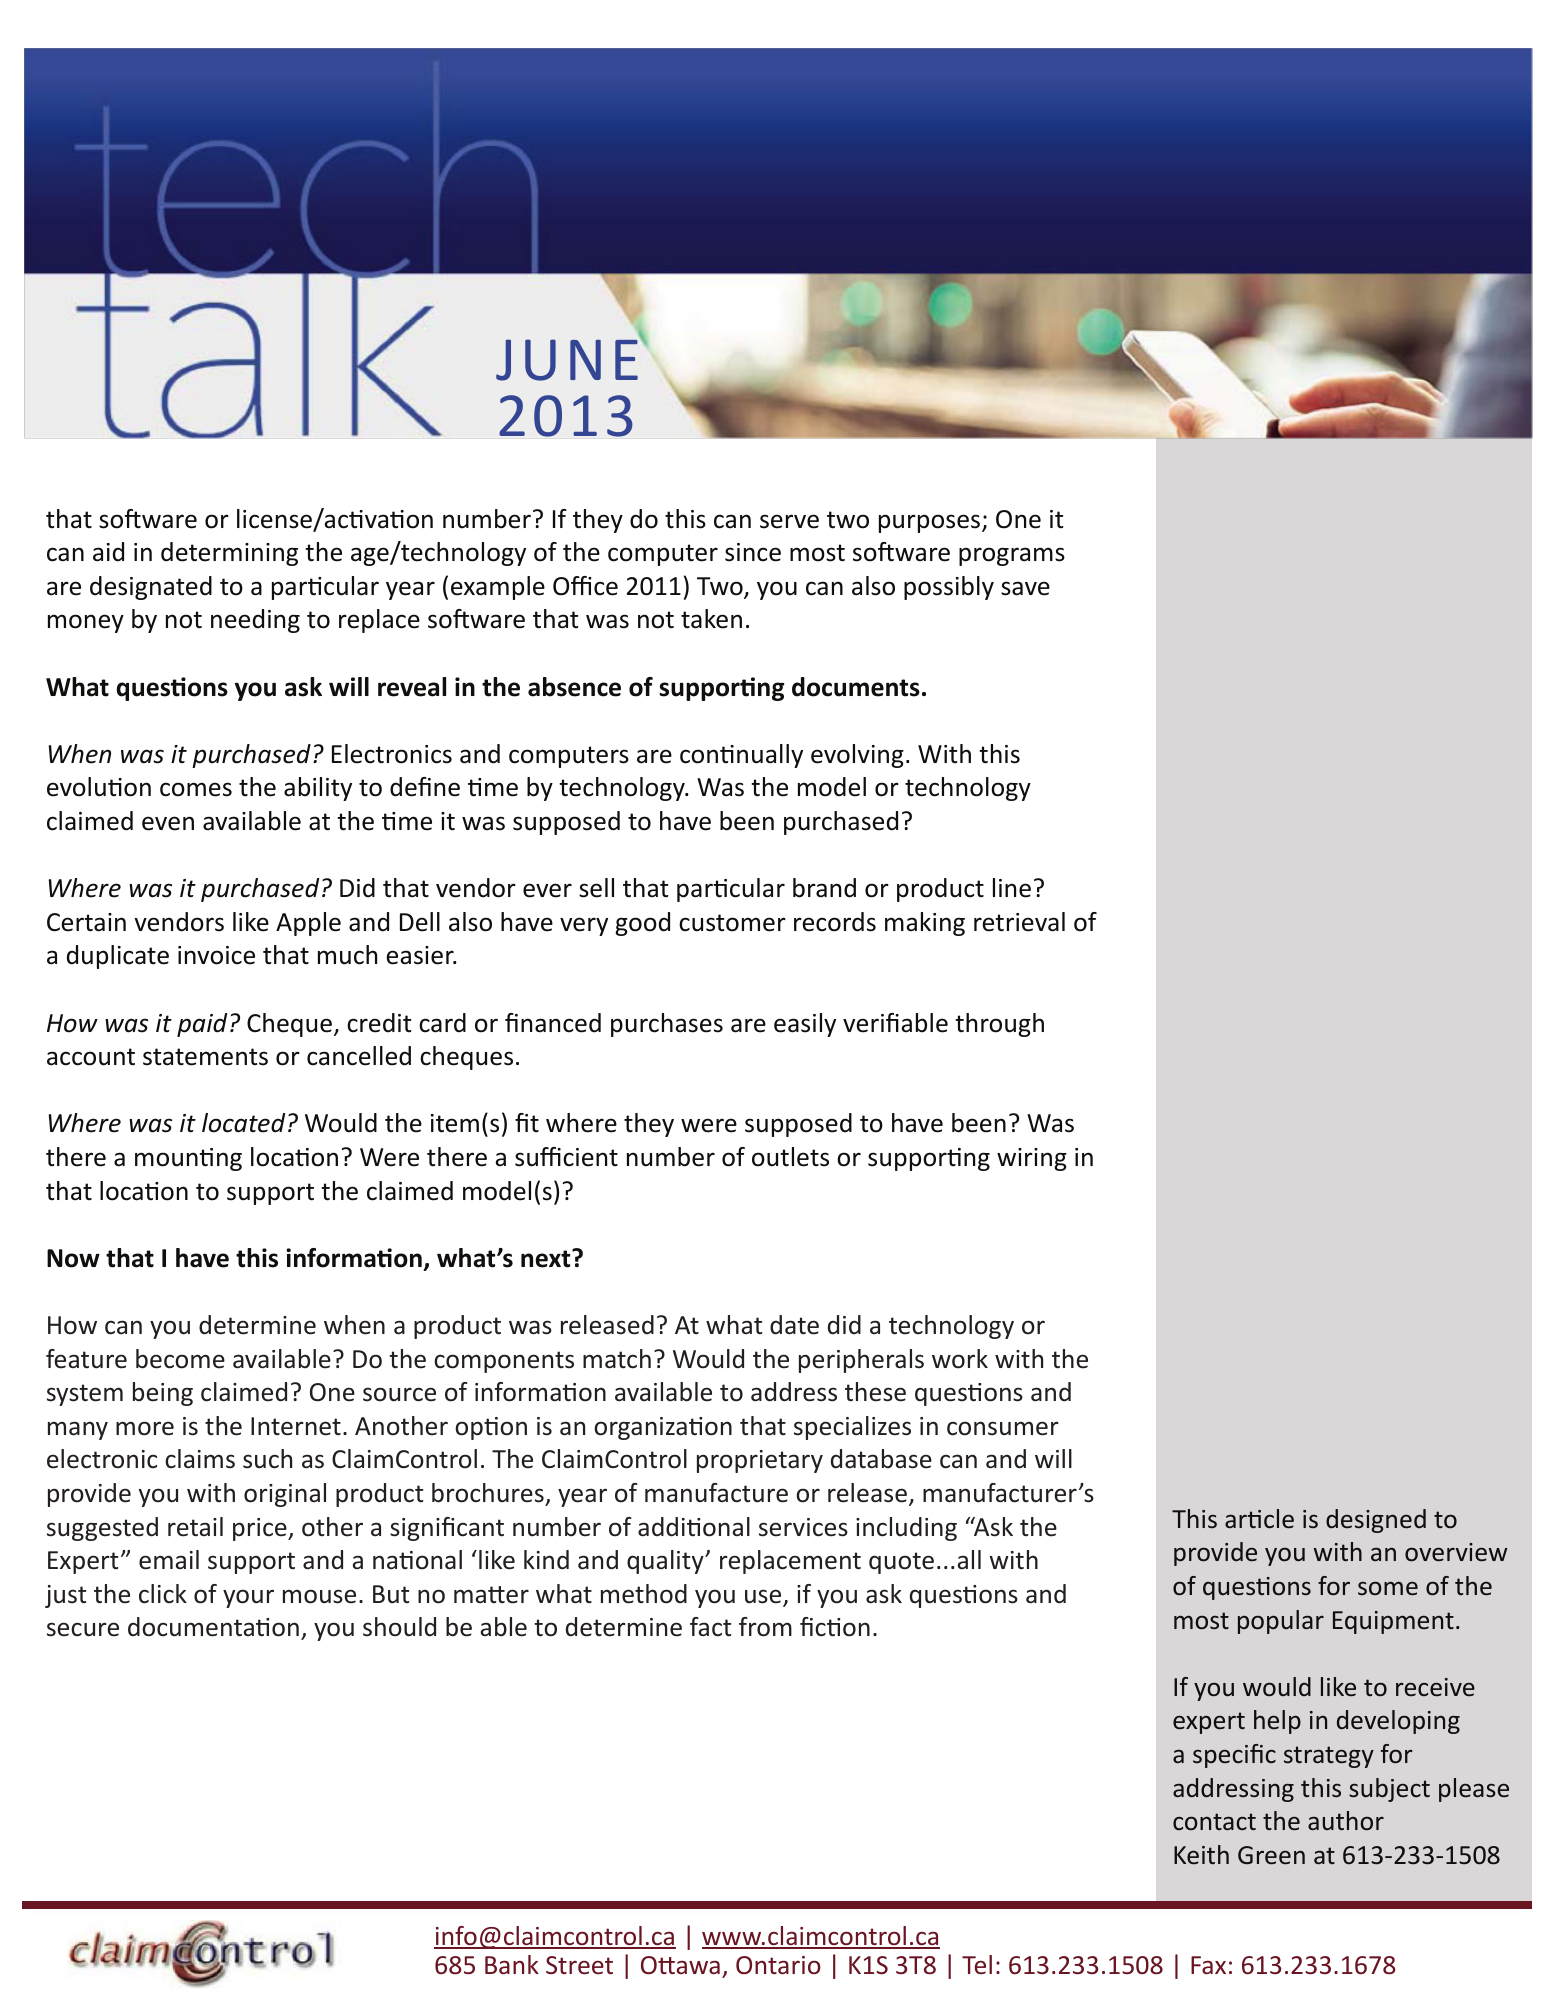 This screenshot has width=1557, height=2016. Describe the element at coordinates (1019, 922) in the screenshot. I see `retrieval` at that location.
